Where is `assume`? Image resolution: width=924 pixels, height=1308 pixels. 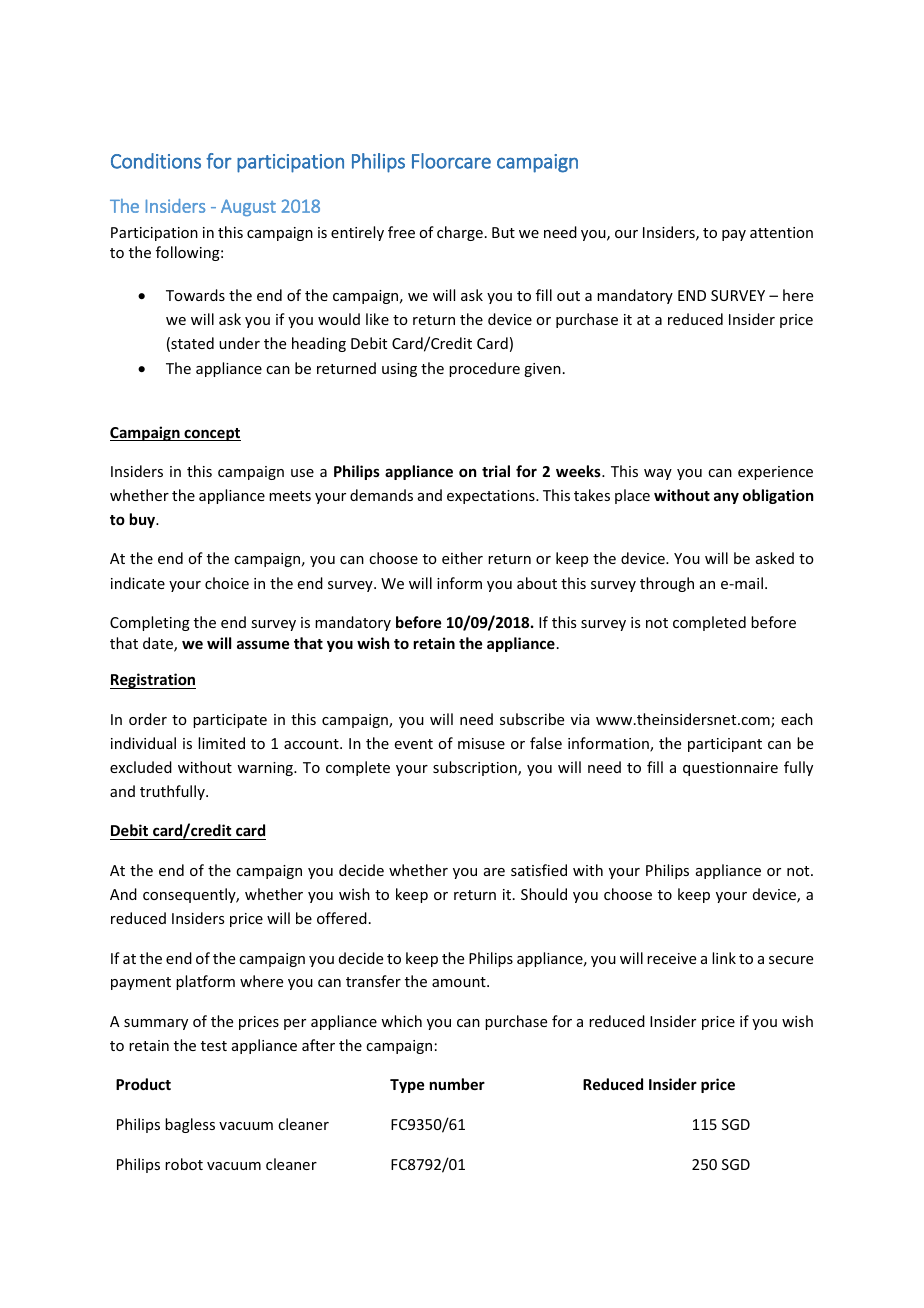 assume is located at coordinates (263, 644).
